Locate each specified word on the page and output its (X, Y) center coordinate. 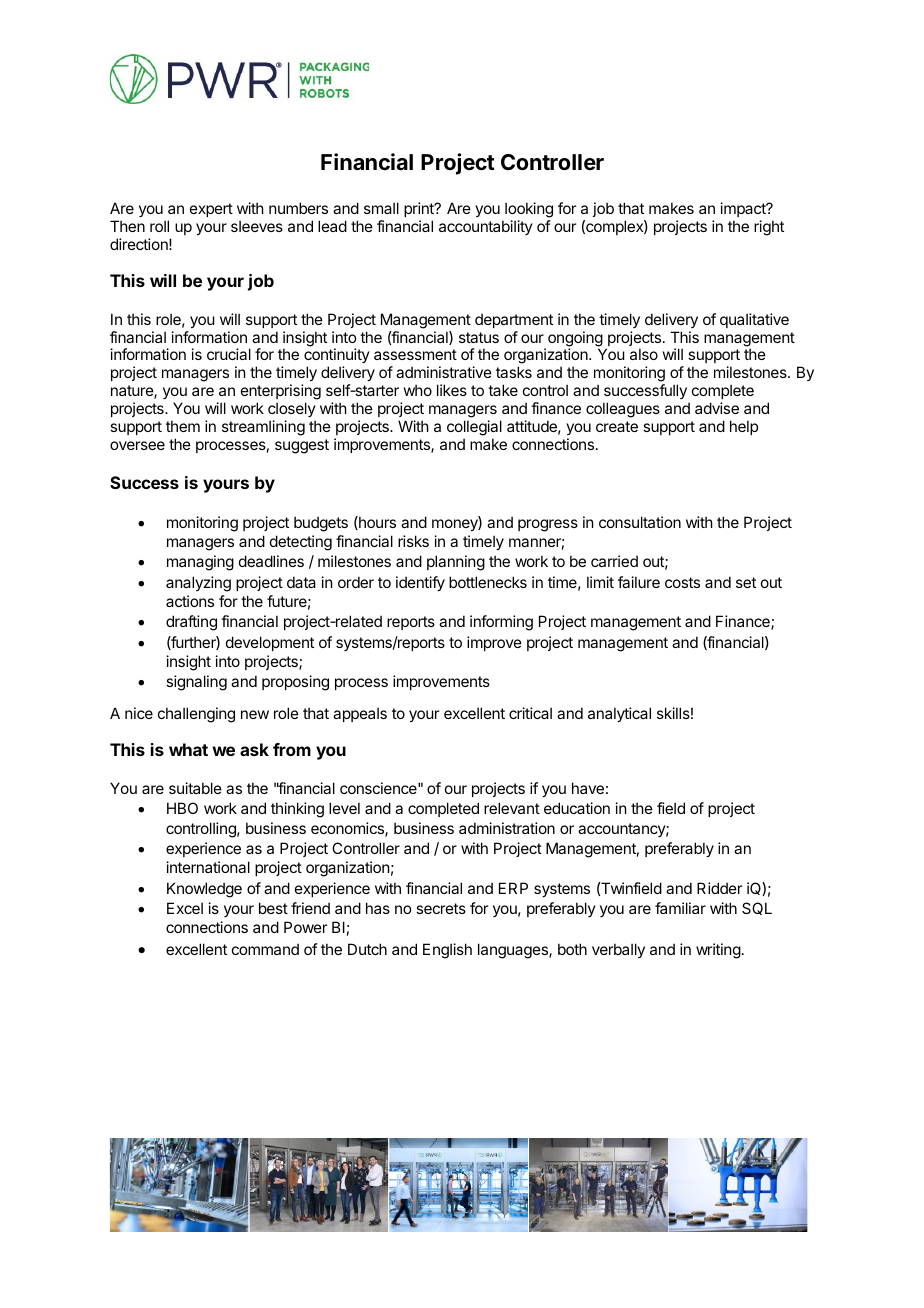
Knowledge (204, 890)
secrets (441, 908)
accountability (486, 227)
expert (211, 210)
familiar (680, 908)
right (769, 228)
